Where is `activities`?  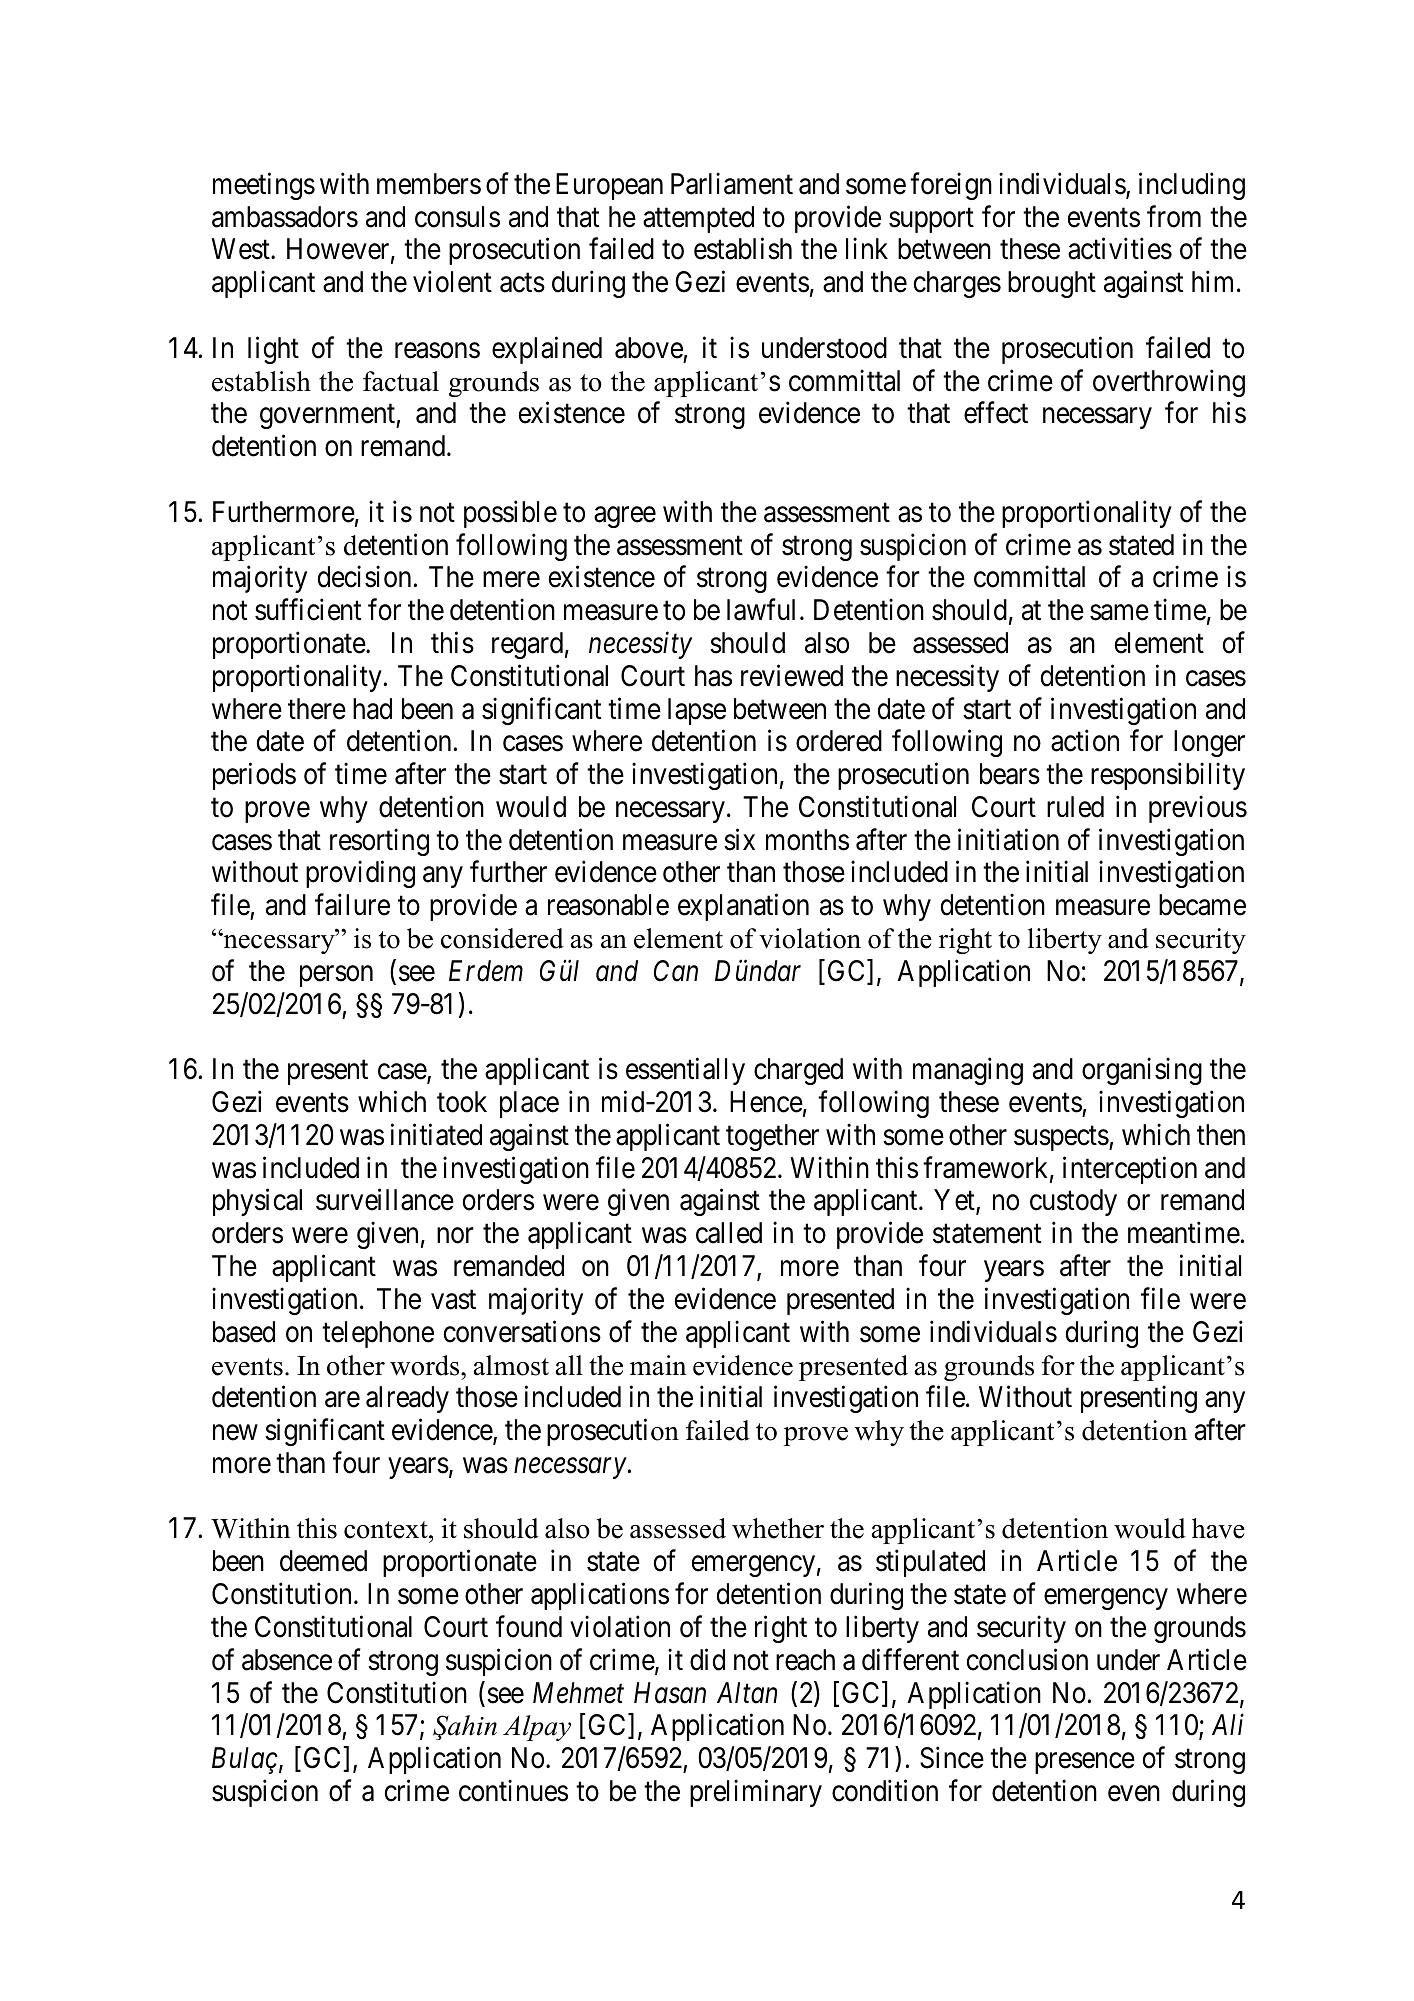 activities is located at coordinates (1120, 249).
